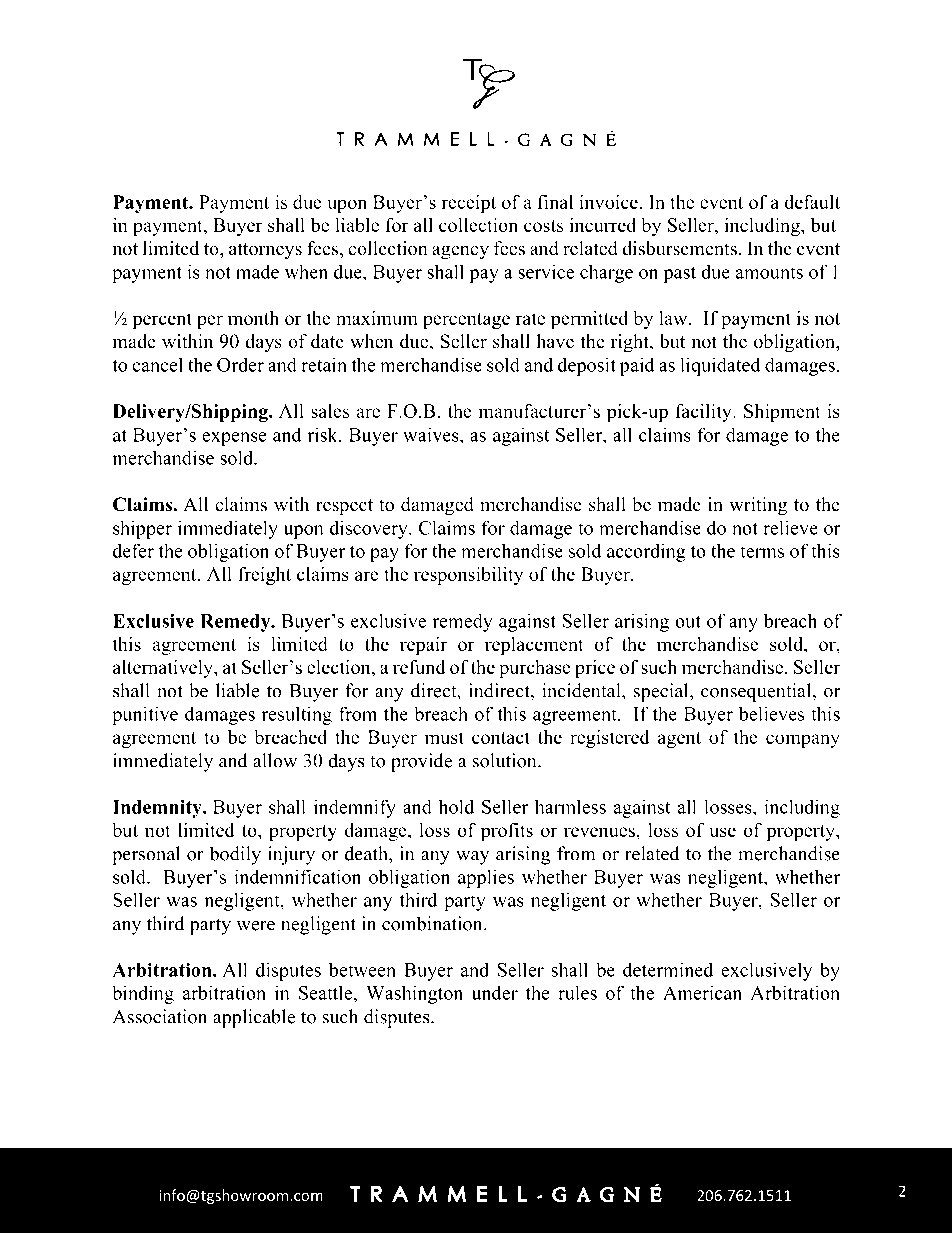  Describe the element at coordinates (265, 251) in the page. I see `attorneys` at that location.
